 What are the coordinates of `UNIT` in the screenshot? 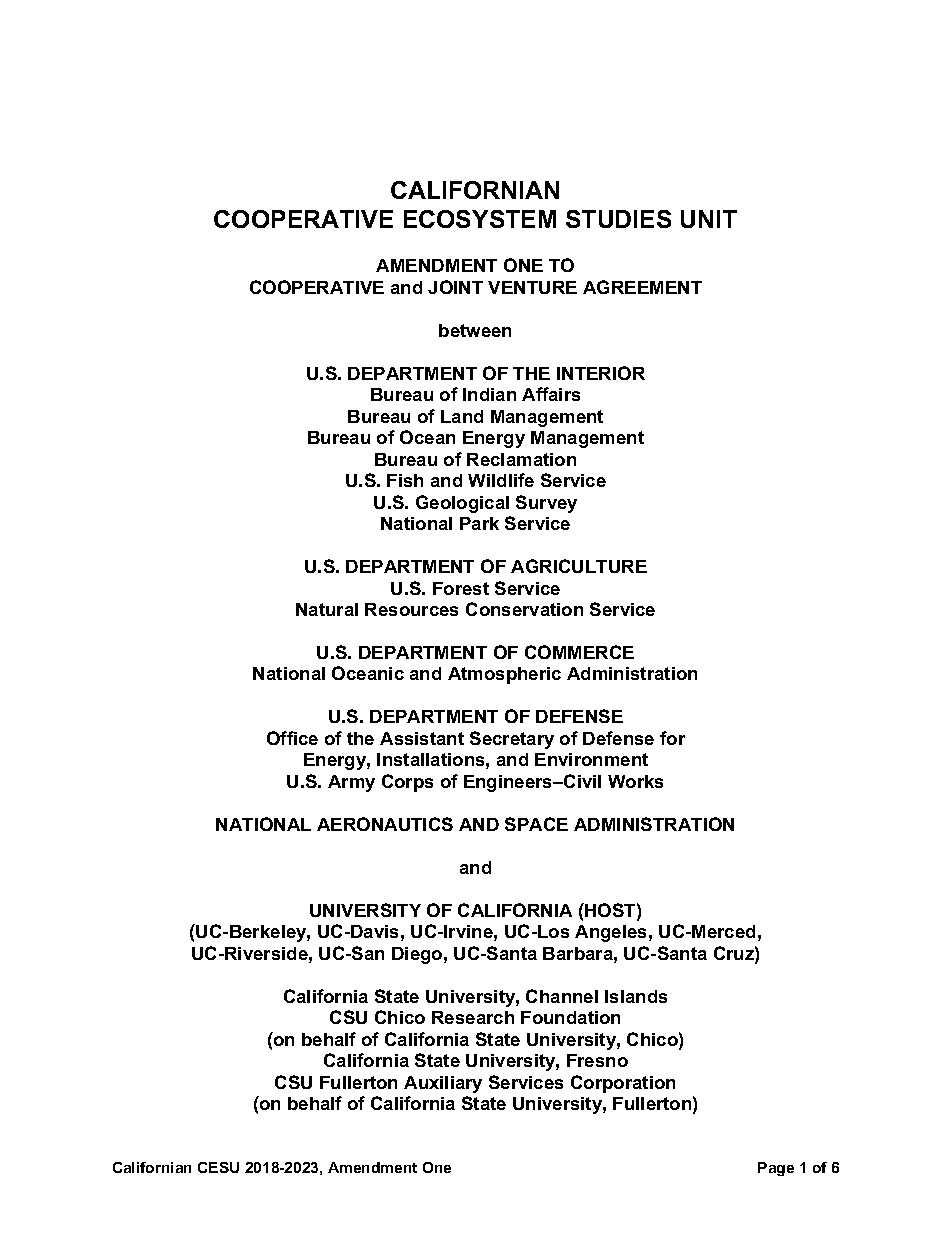 It's located at (709, 219).
